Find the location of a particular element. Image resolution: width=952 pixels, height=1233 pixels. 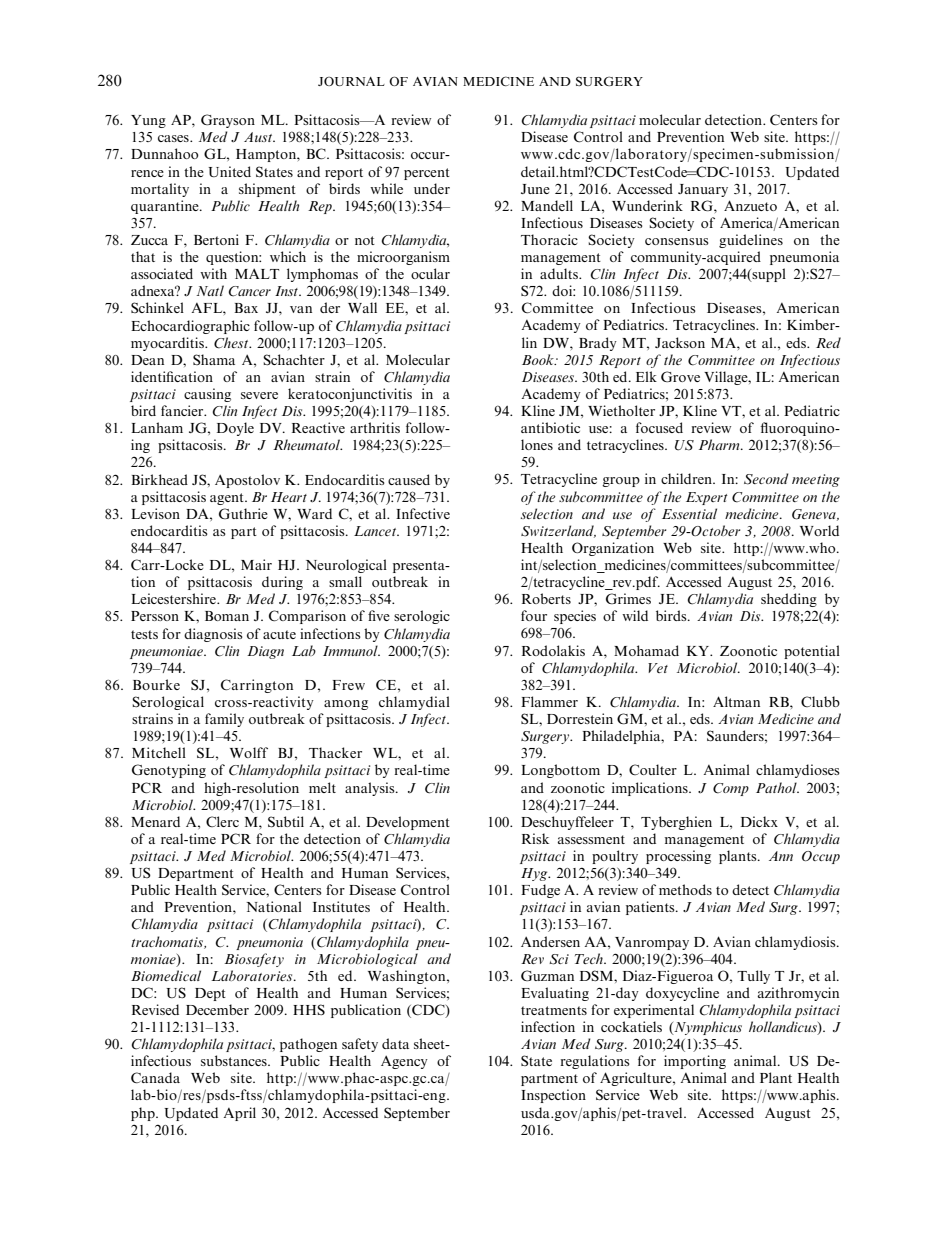

importing is located at coordinates (695, 1062).
